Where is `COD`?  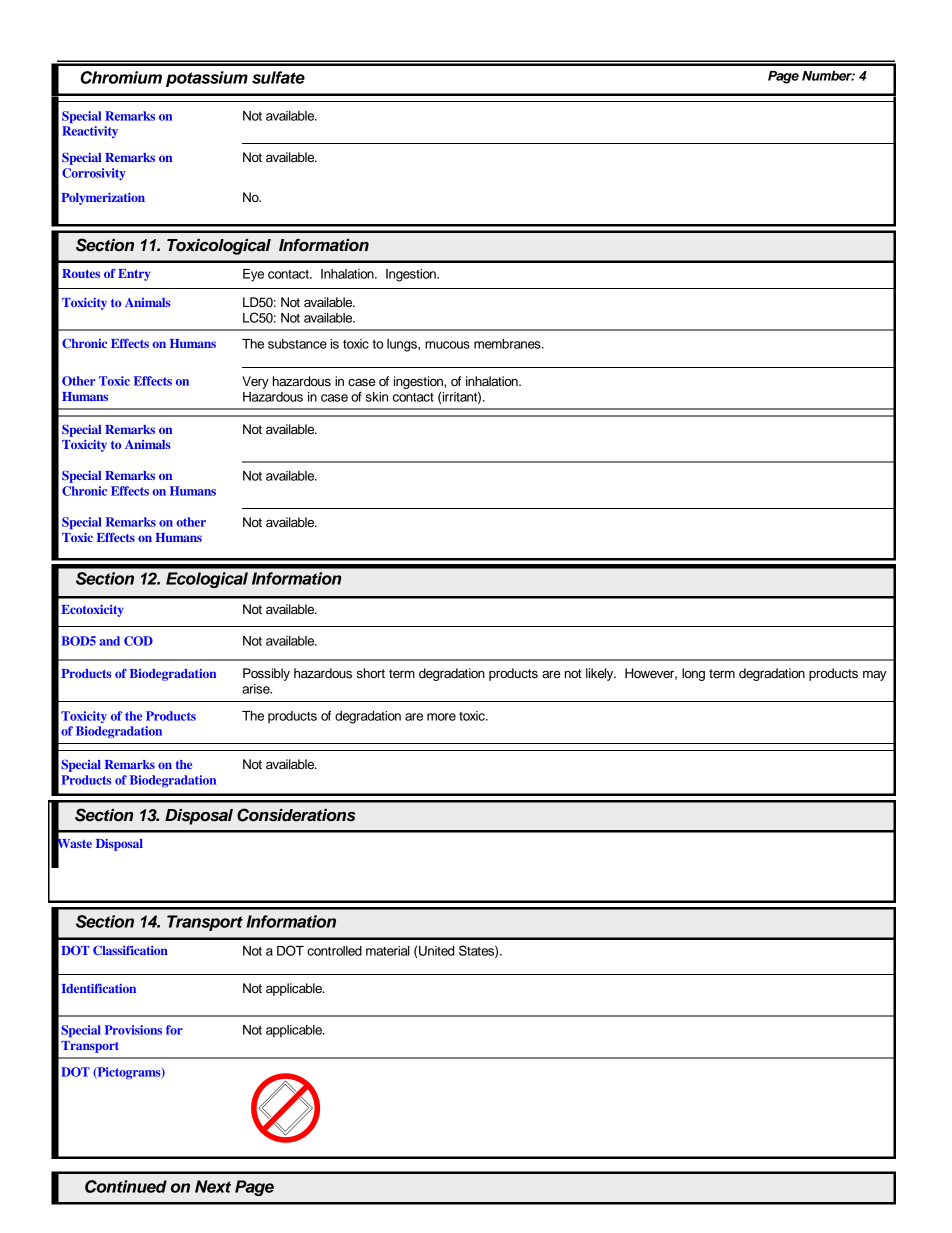
COD is located at coordinates (138, 641).
